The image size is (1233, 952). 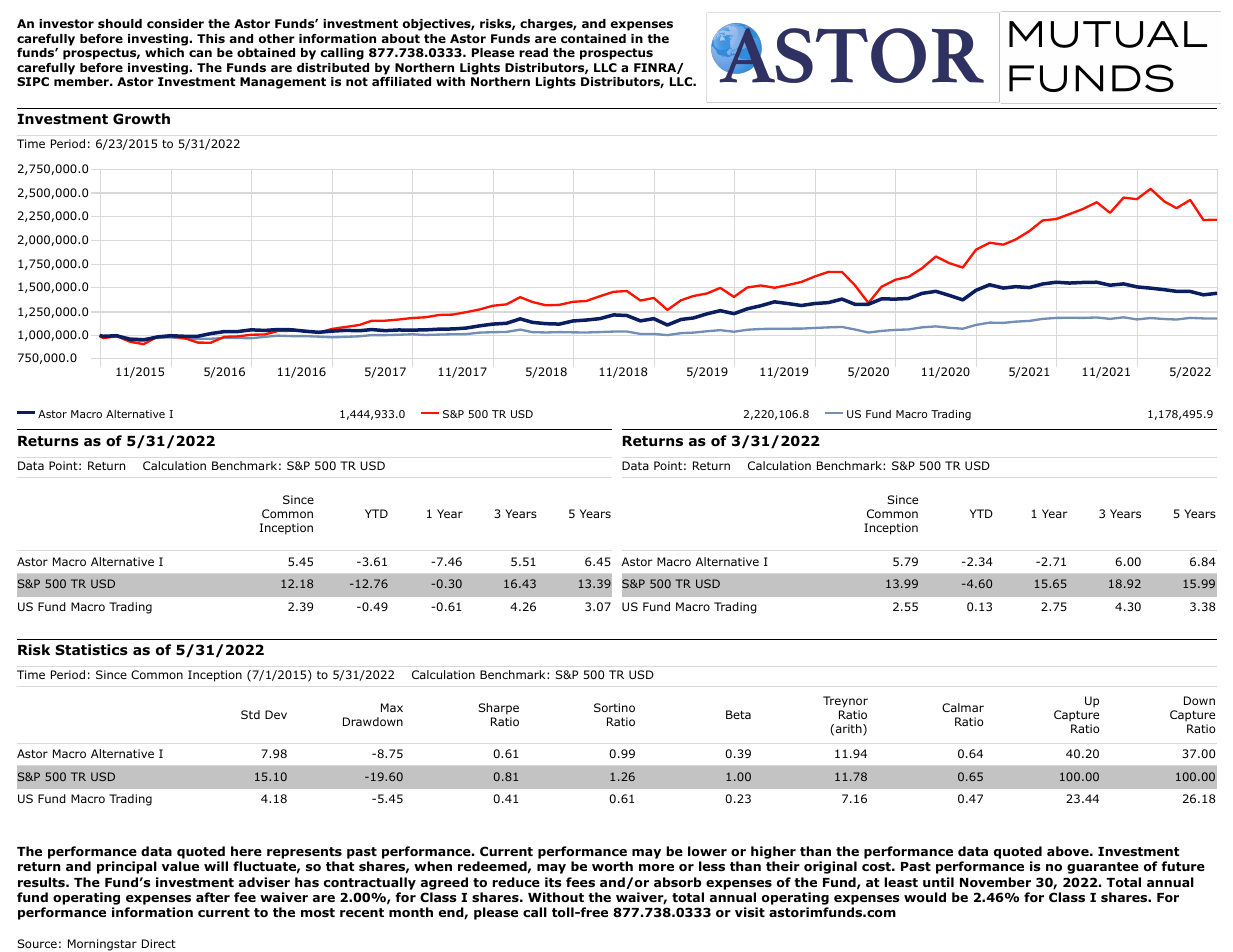 I want to click on after, so click(x=213, y=897).
